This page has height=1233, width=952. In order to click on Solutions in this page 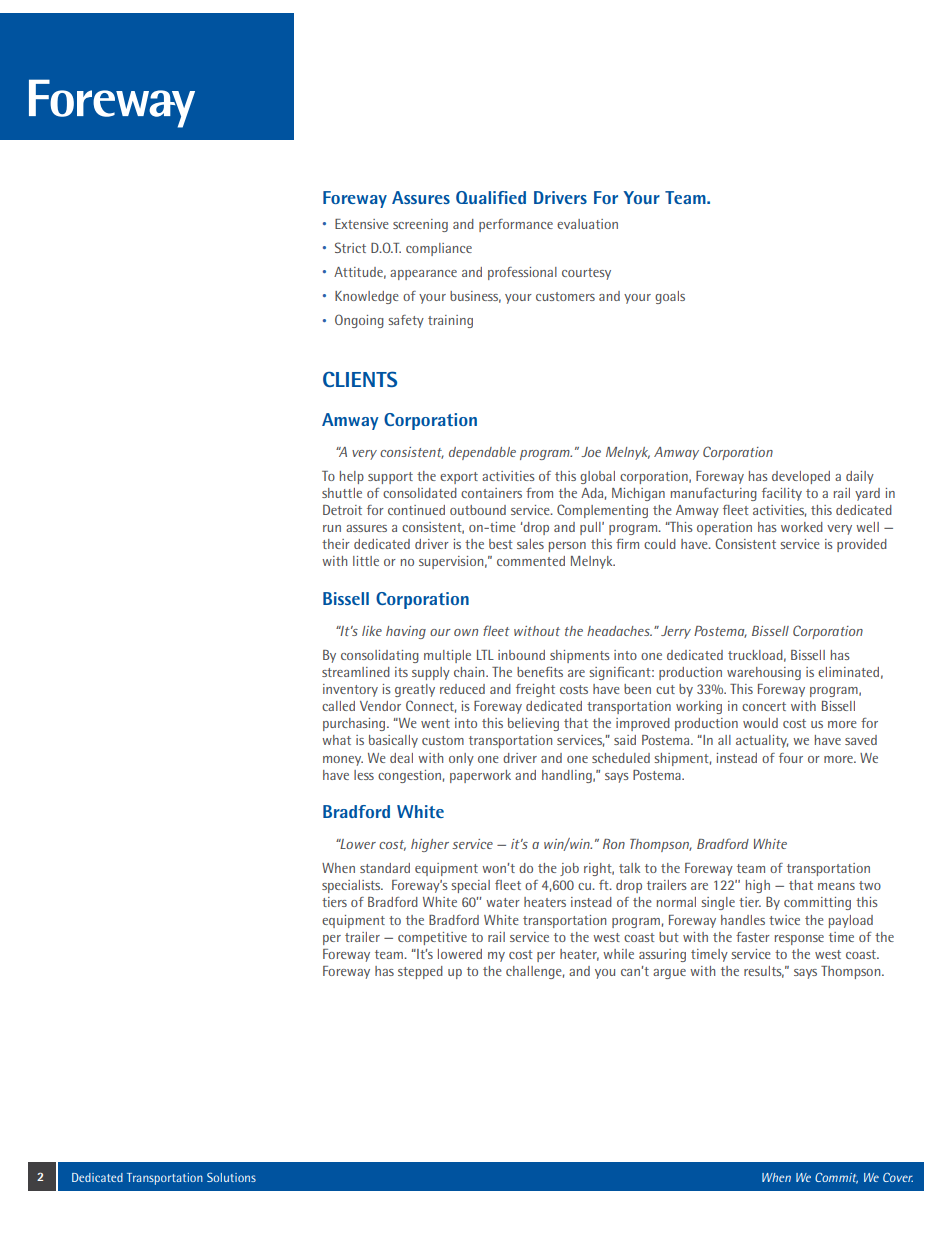, I will do `click(231, 1177)`.
